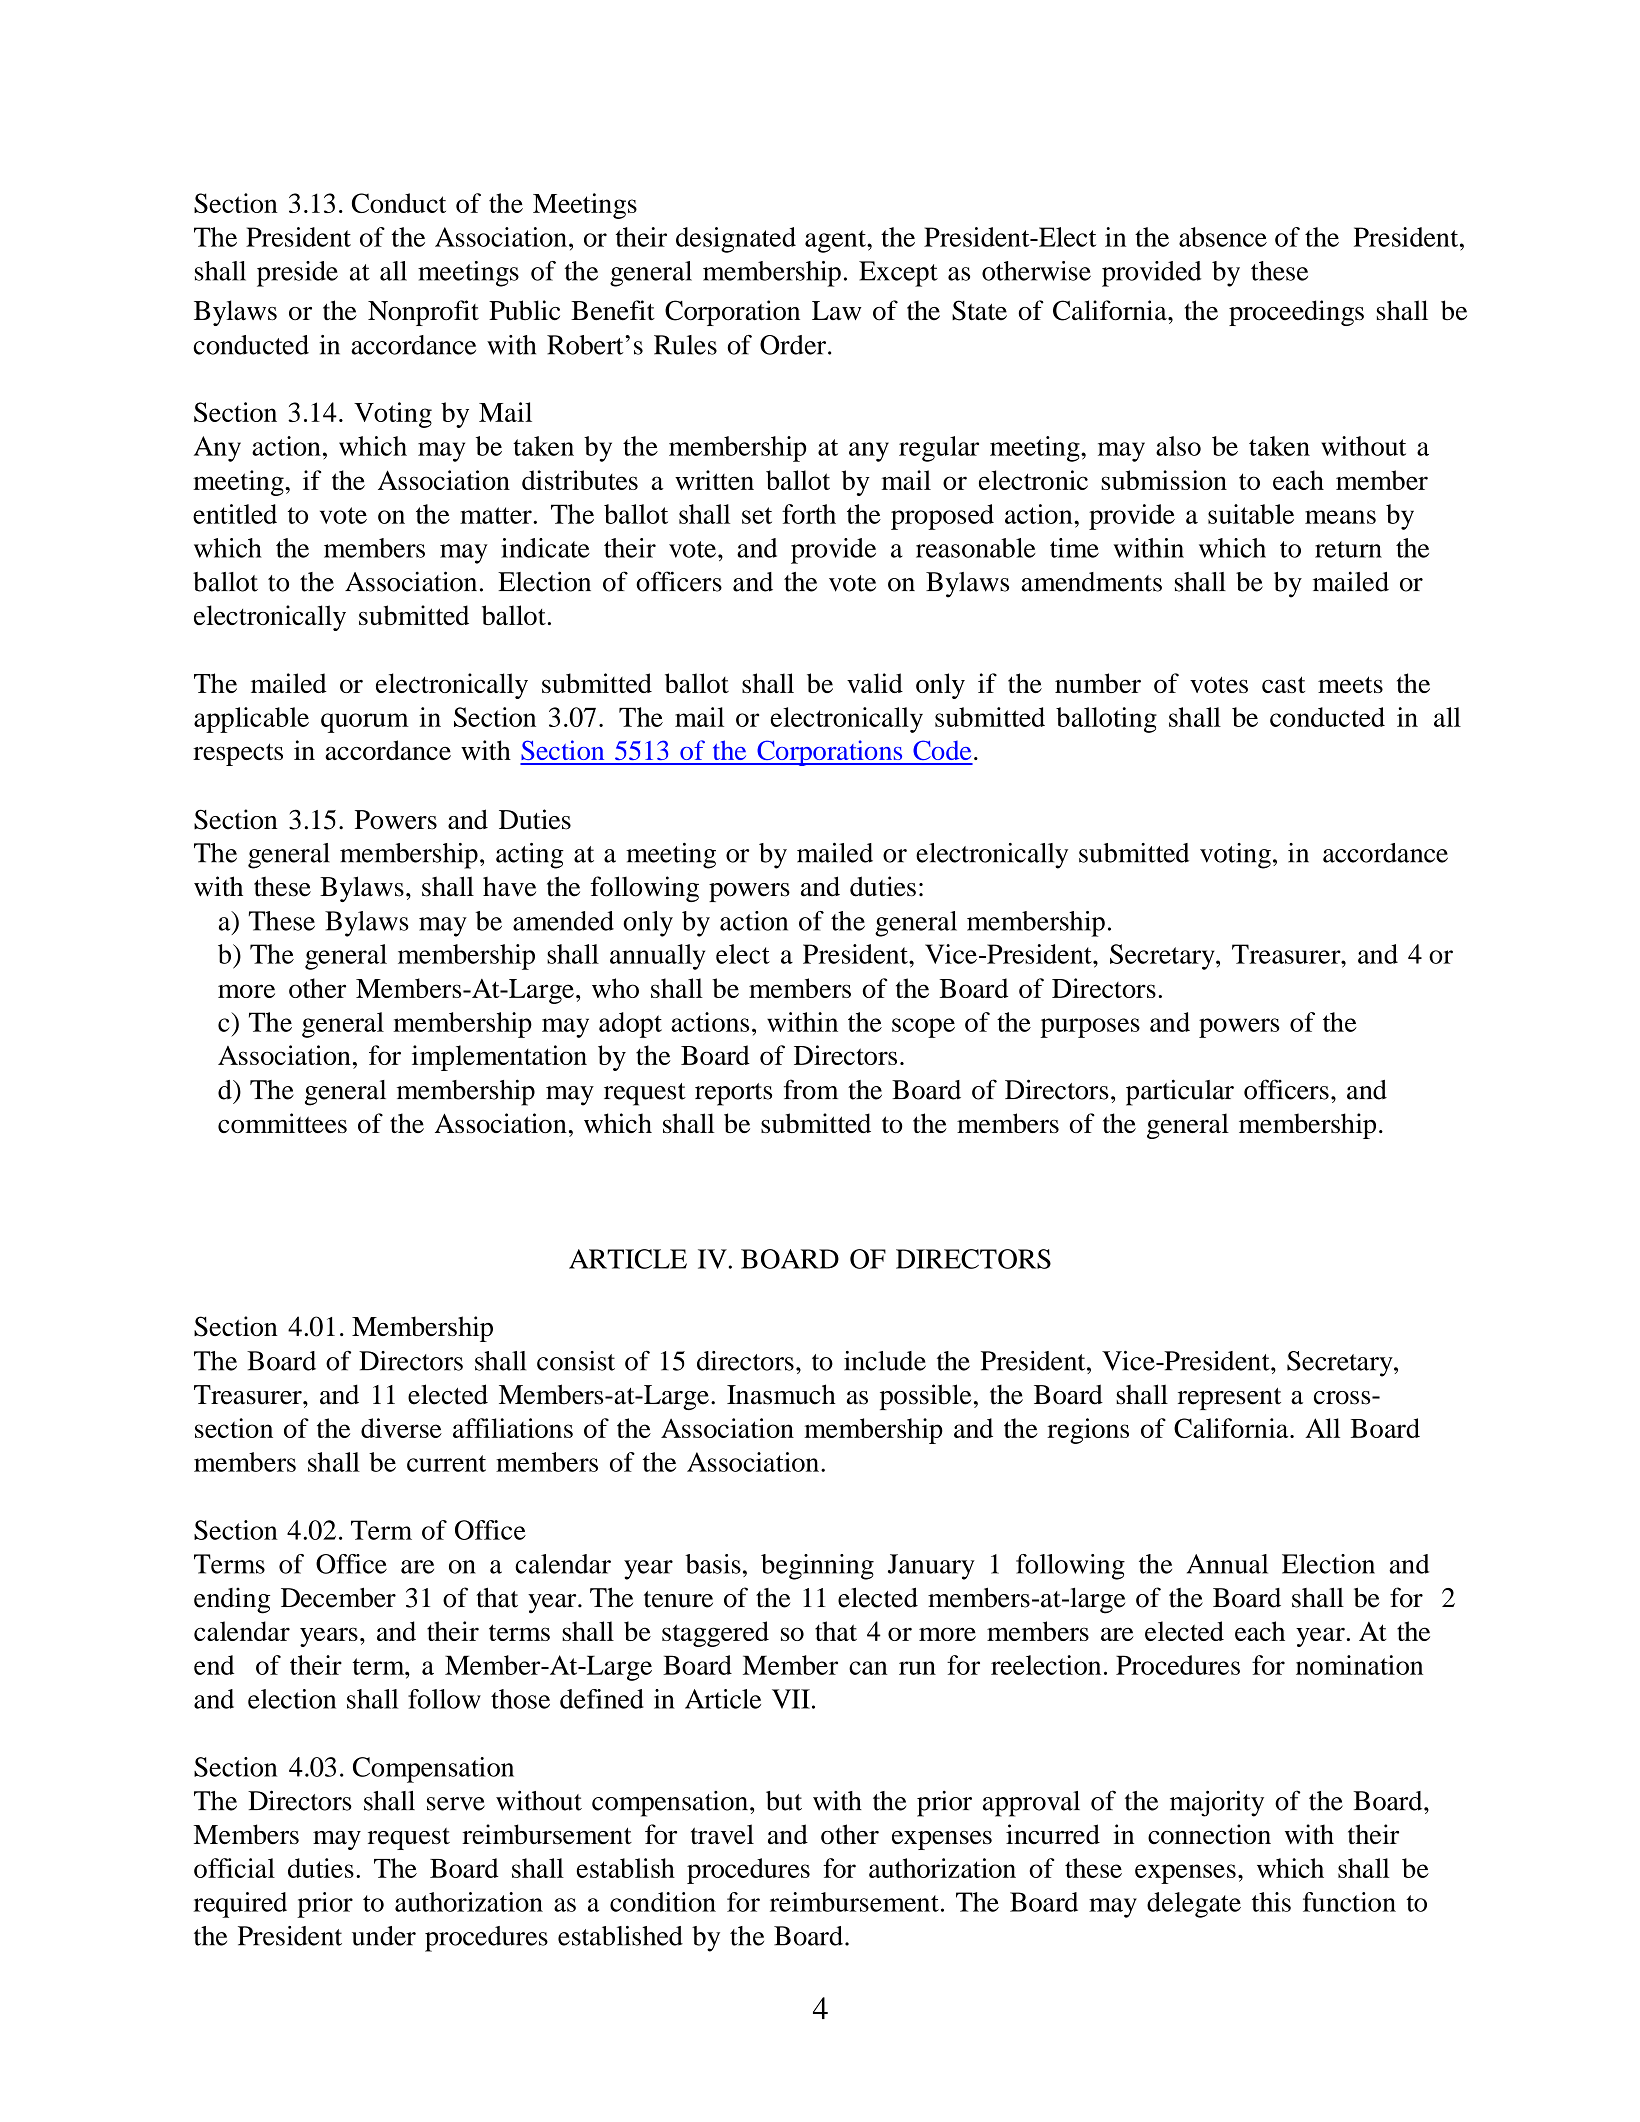 The height and width of the screenshot is (2122, 1640). What do you see at coordinates (836, 241) in the screenshot?
I see `agent` at bounding box center [836, 241].
